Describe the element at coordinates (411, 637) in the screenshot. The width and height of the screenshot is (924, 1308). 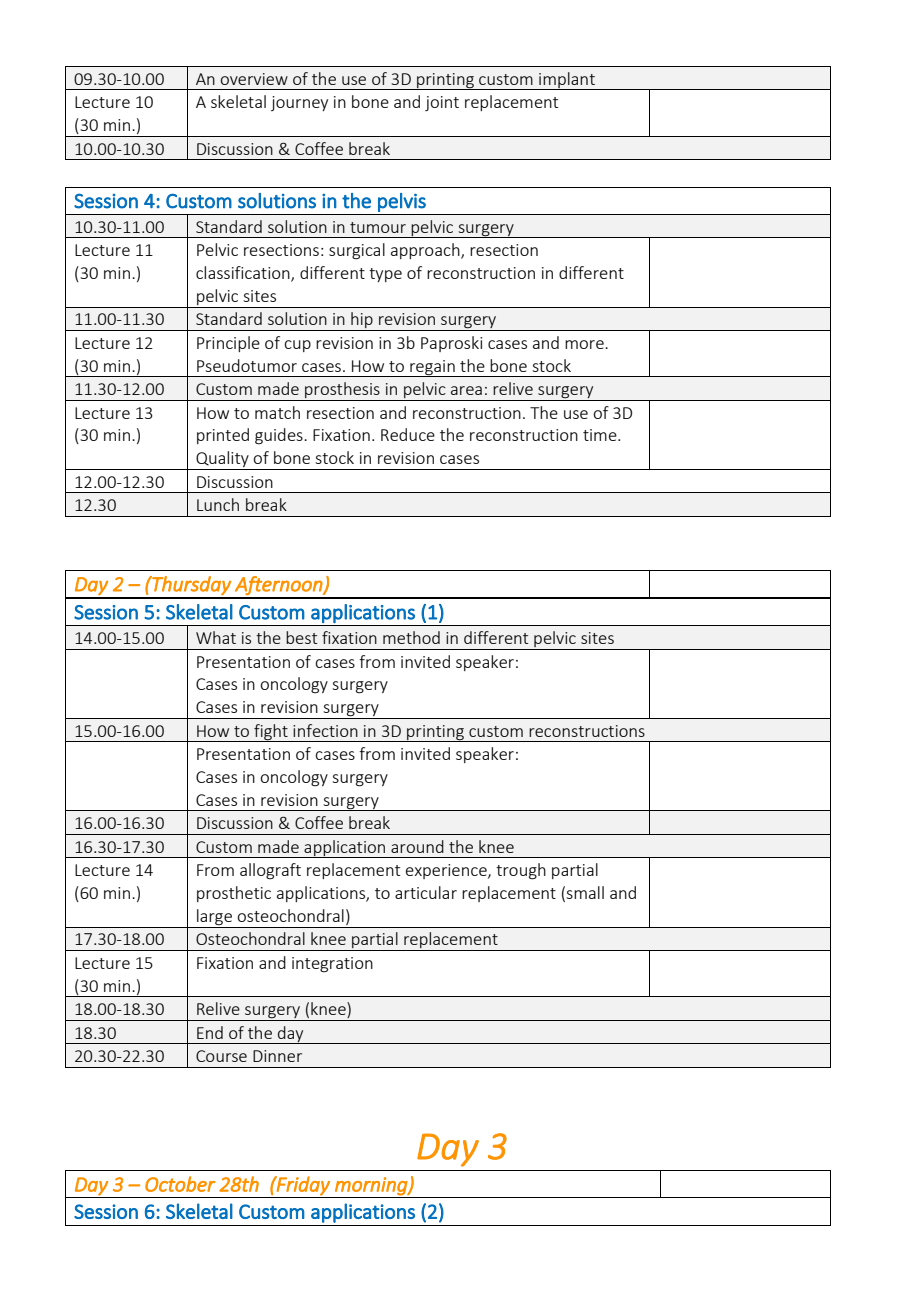
I see `method` at that location.
